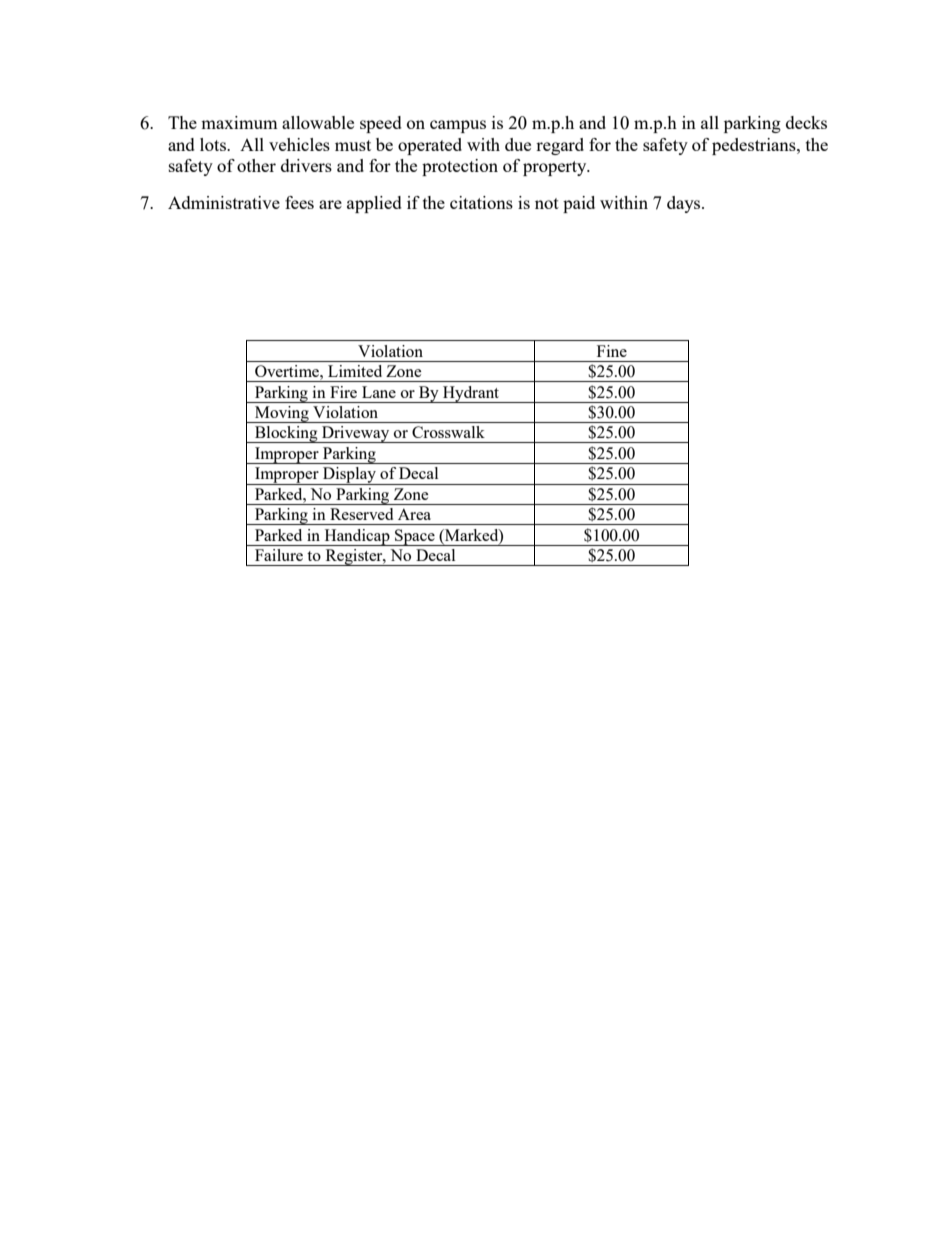 This document has width=952, height=1233. What do you see at coordinates (612, 351) in the document?
I see `Fine` at bounding box center [612, 351].
